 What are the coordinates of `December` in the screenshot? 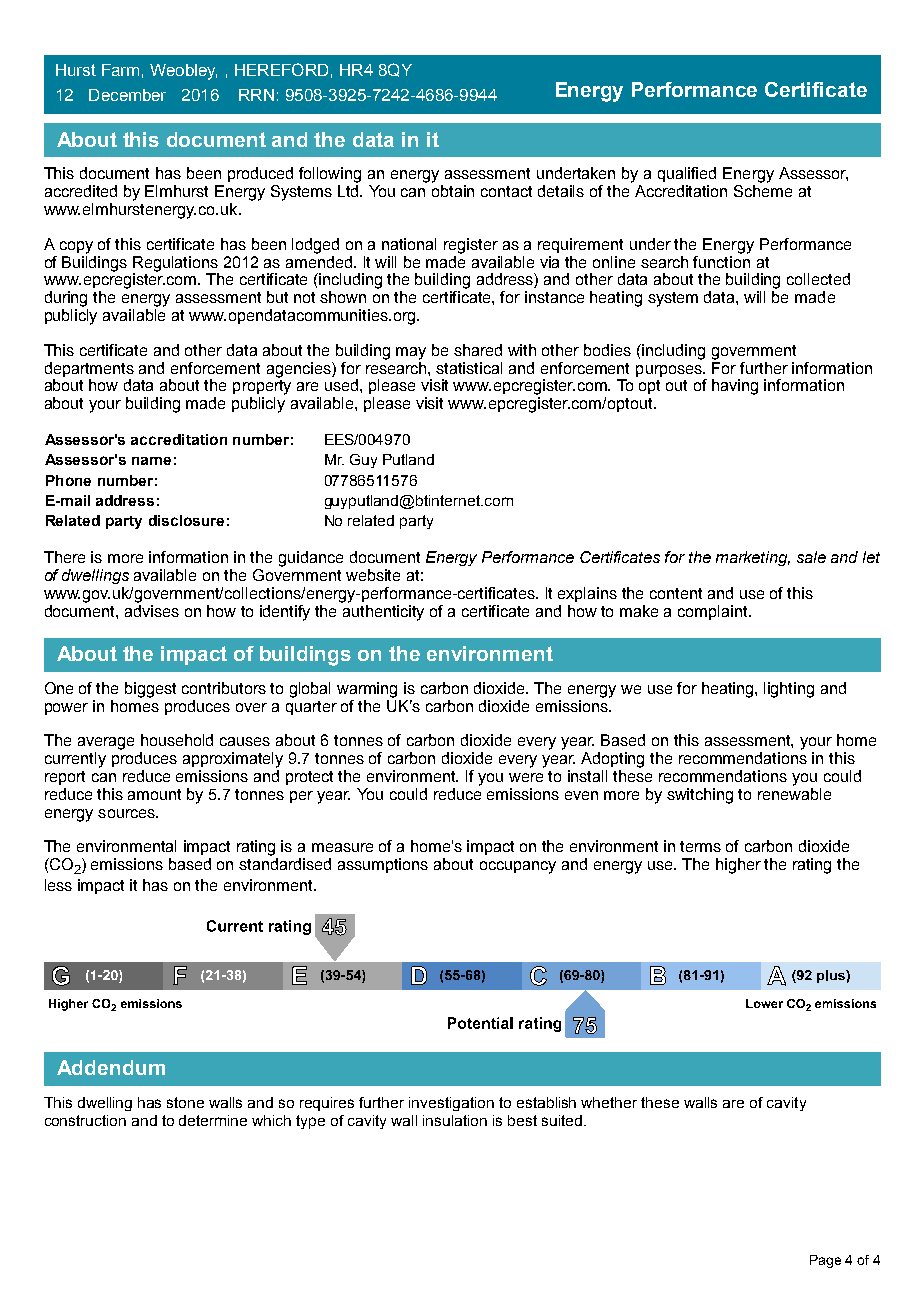 It's located at (127, 95).
